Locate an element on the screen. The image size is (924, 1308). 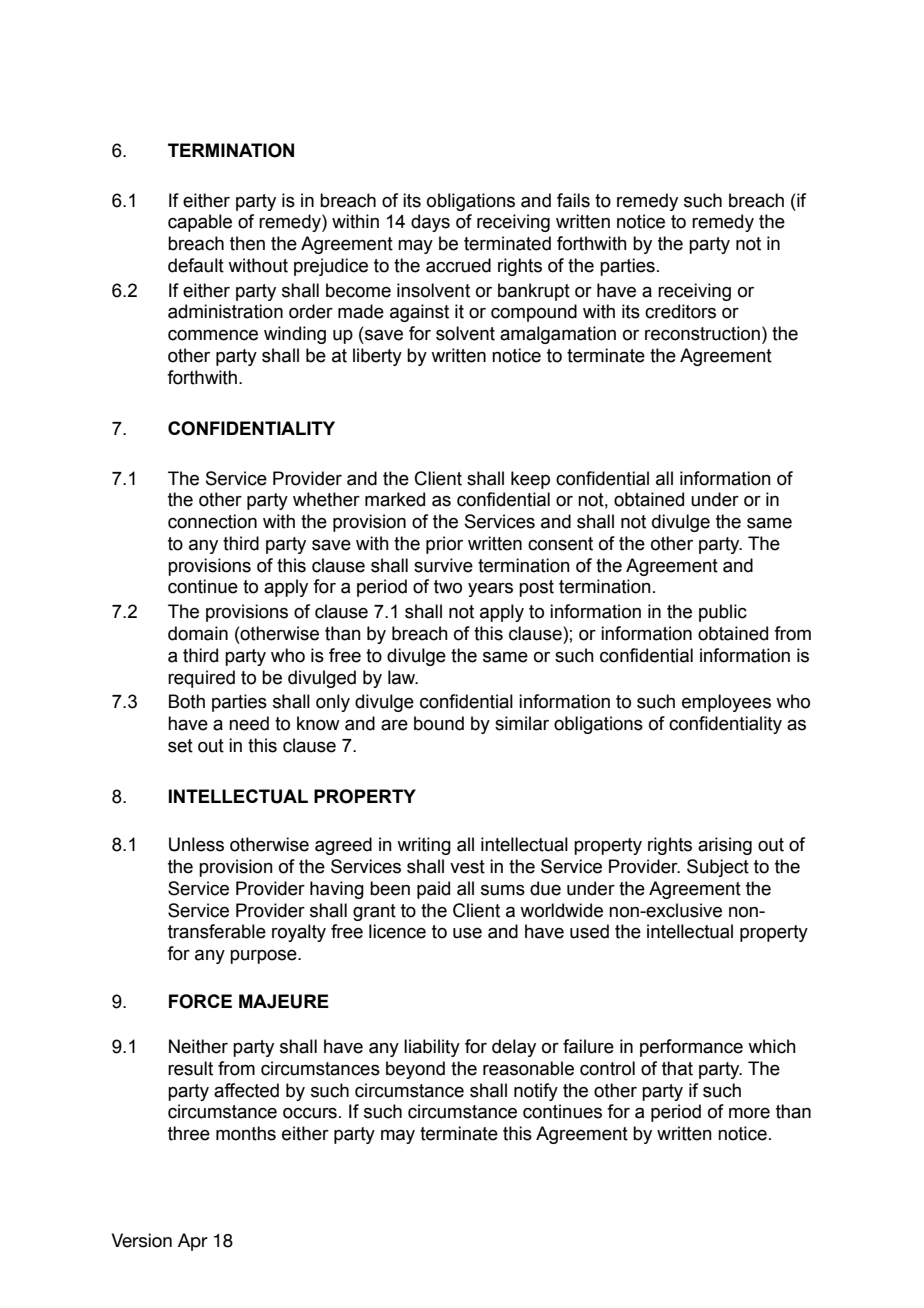
connection is located at coordinates (212, 521).
